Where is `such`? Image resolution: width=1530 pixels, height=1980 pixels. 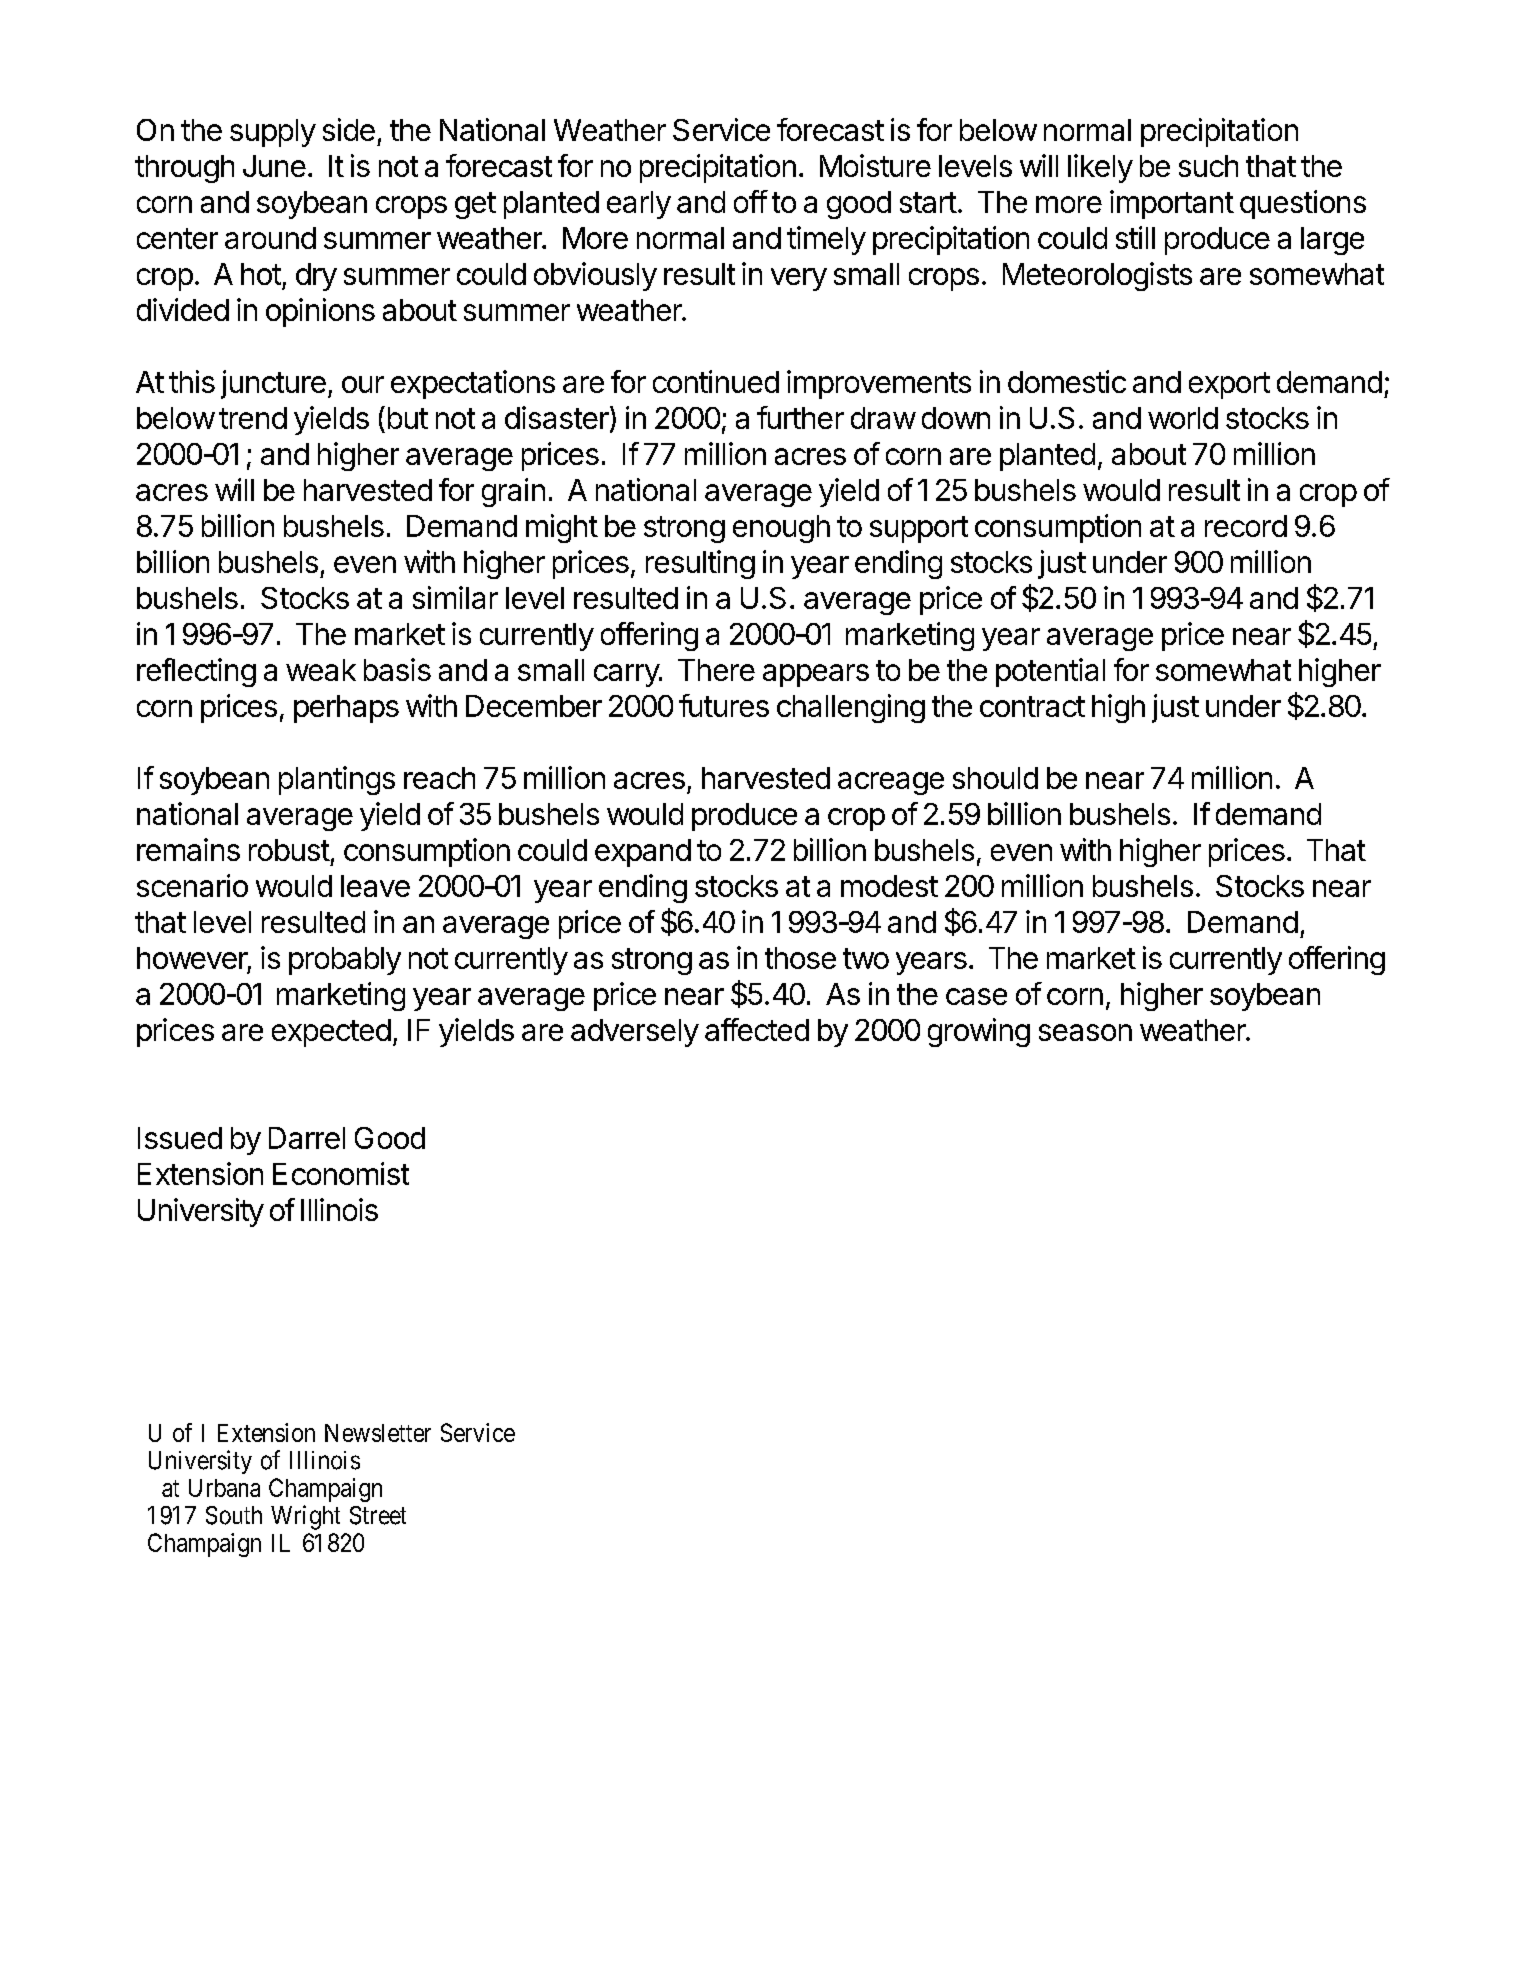 such is located at coordinates (1208, 166).
